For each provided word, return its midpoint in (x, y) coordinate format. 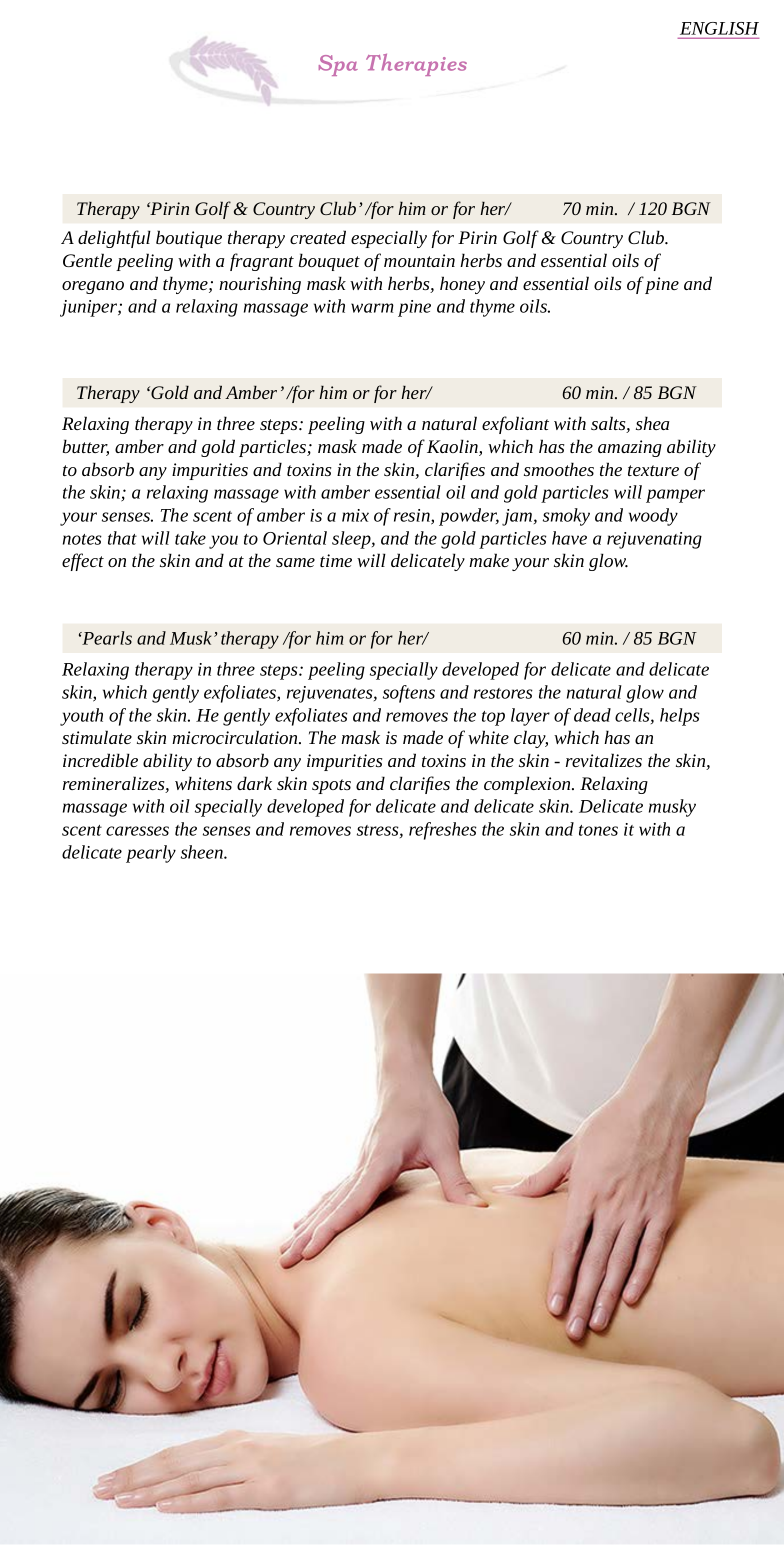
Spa (338, 65)
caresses (137, 831)
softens (409, 694)
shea (653, 423)
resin (413, 516)
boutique (189, 239)
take (190, 538)
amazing (630, 448)
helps (680, 717)
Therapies (416, 65)
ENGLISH (719, 28)
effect (83, 562)
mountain (419, 260)
